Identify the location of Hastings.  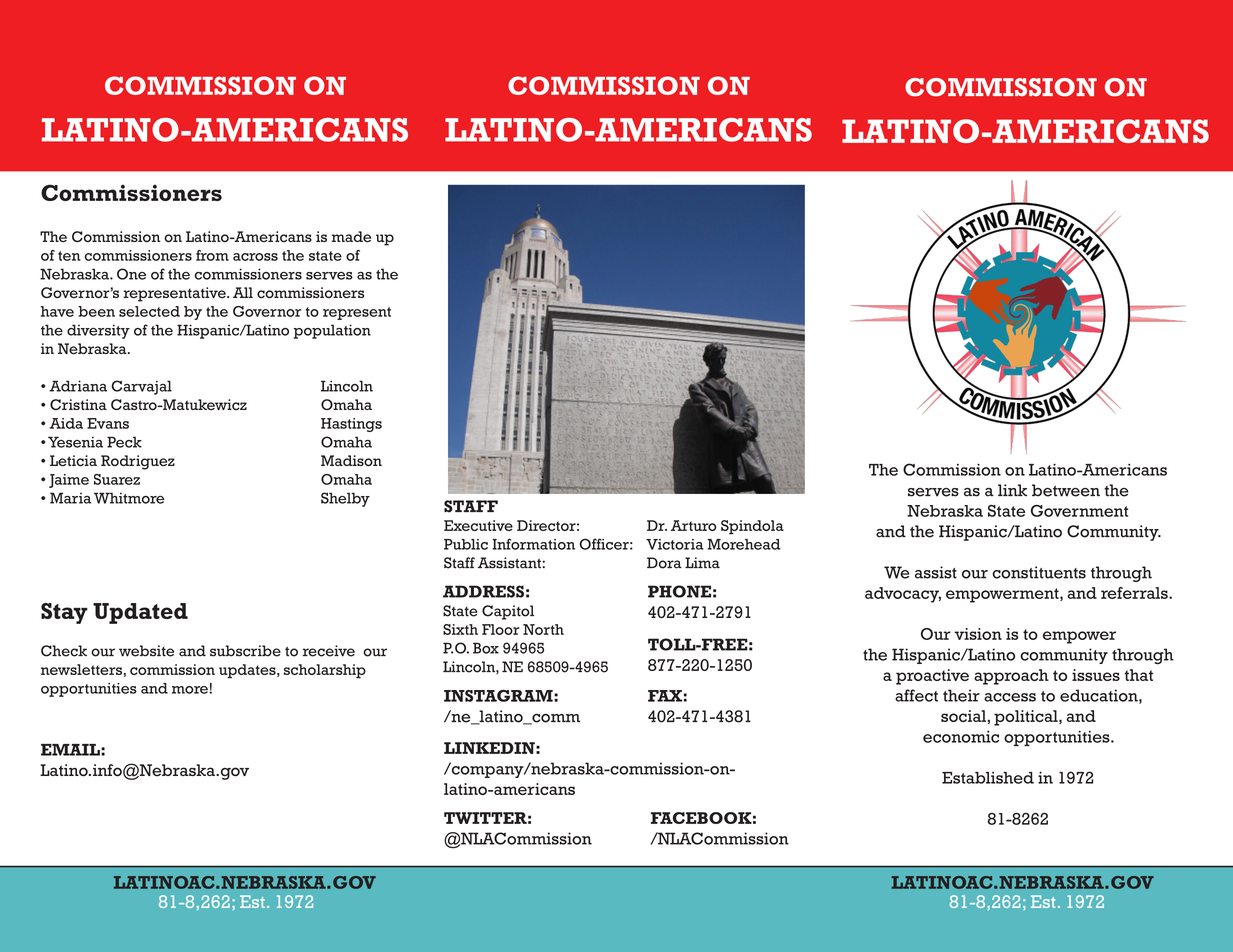
(351, 425).
